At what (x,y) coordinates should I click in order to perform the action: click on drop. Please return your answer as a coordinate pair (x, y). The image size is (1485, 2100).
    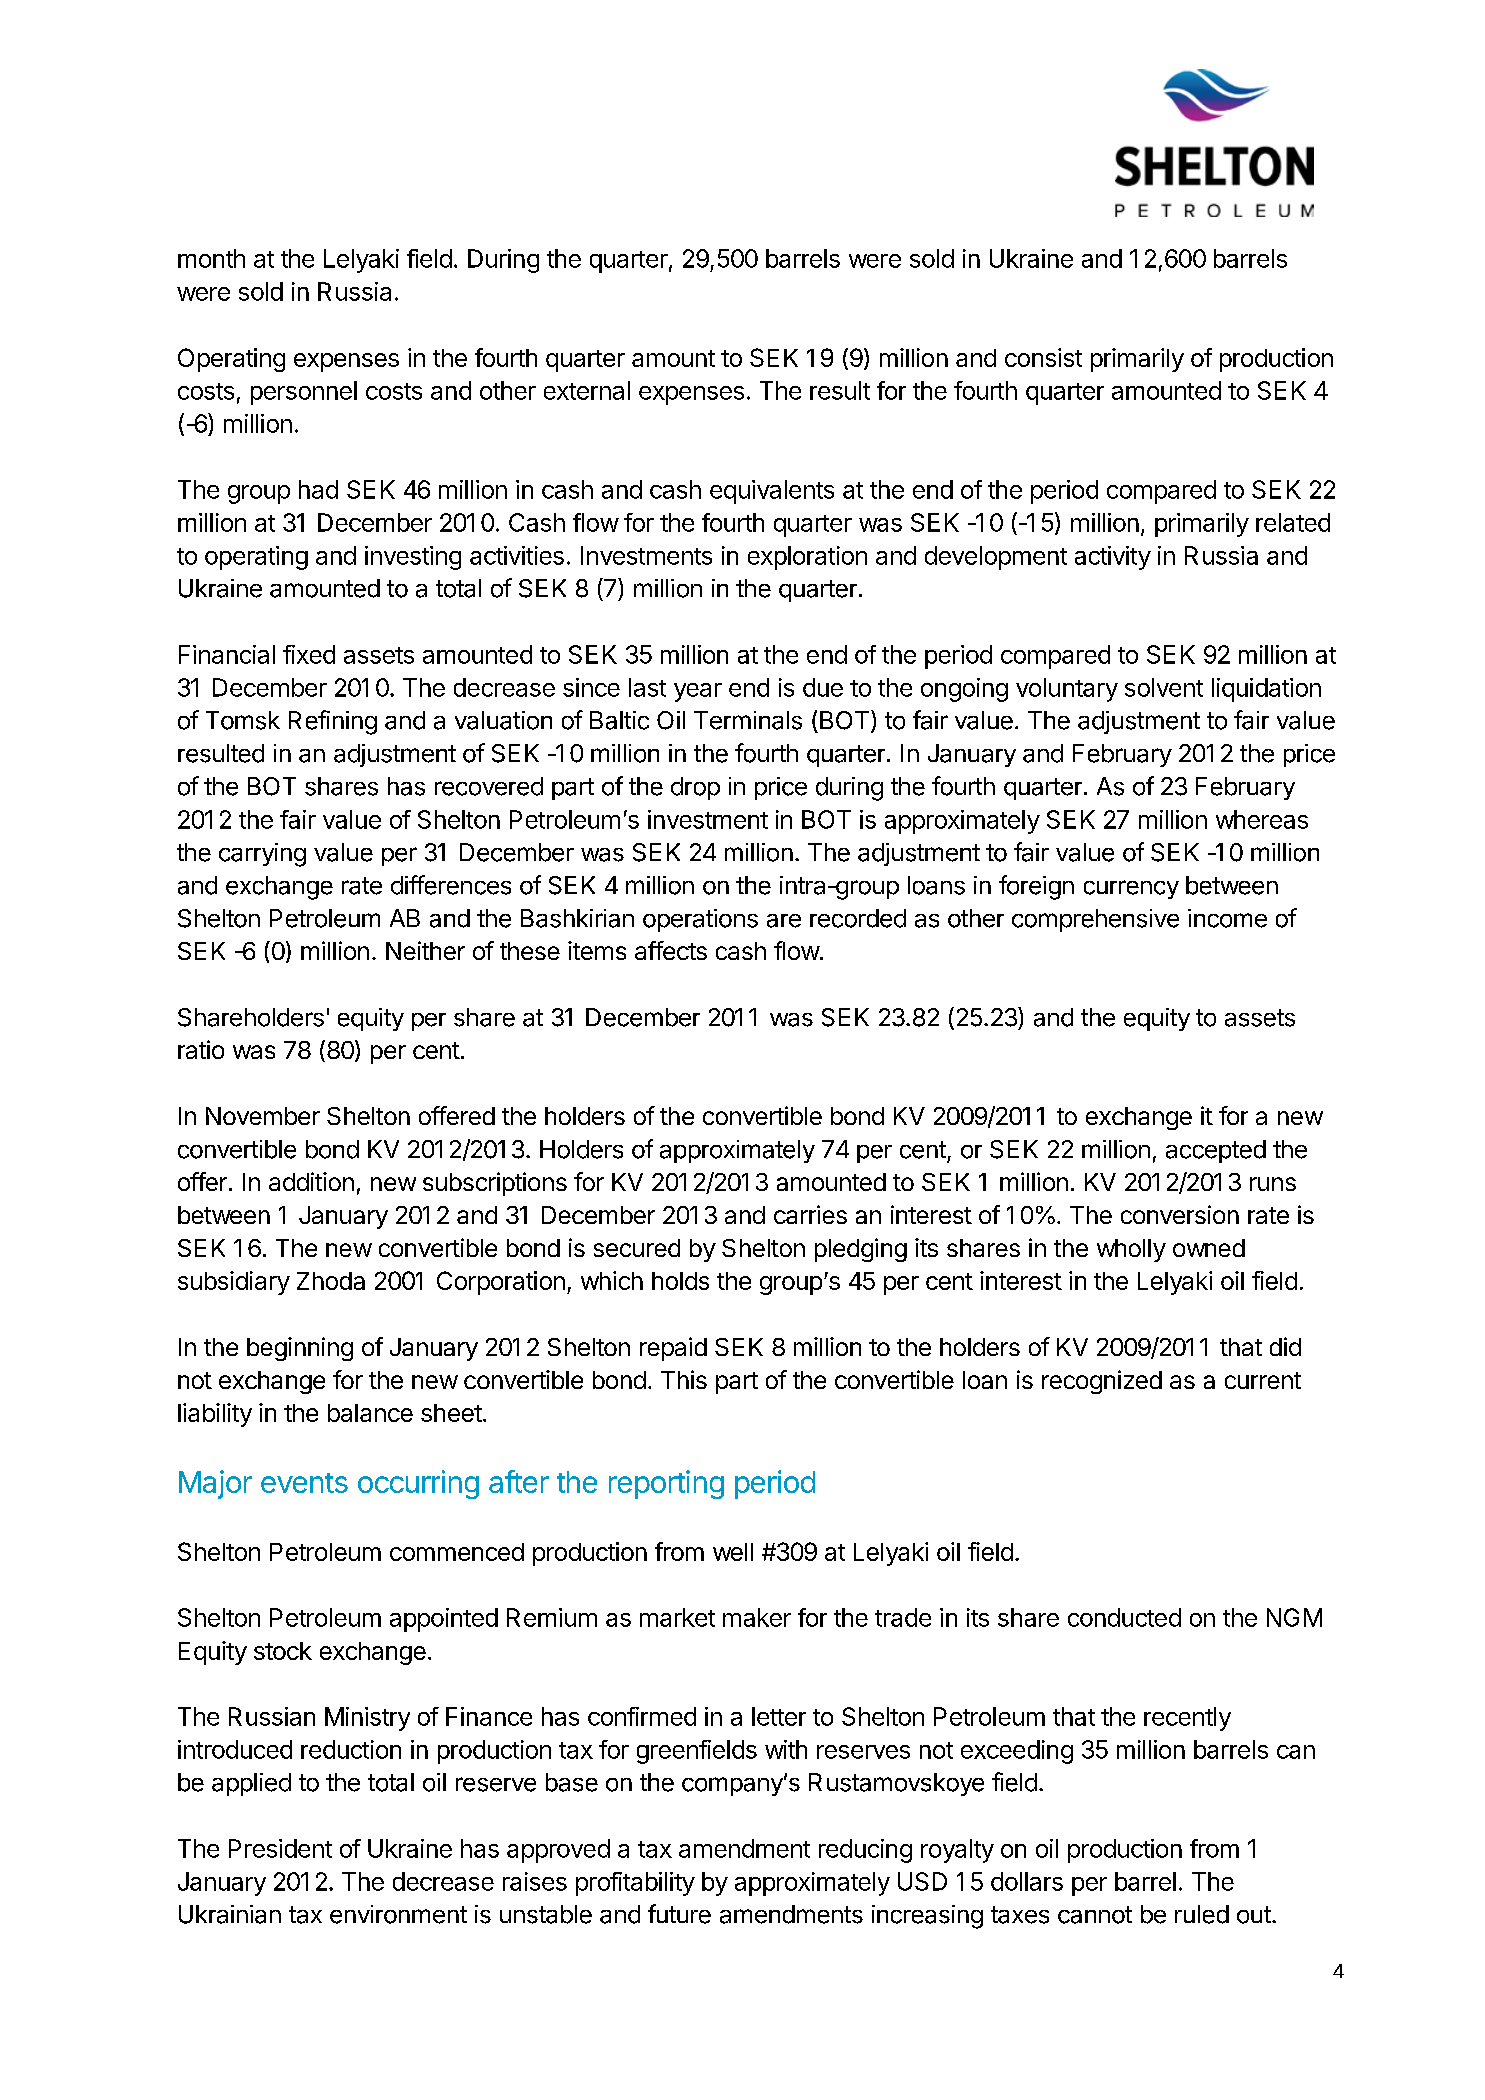
    Looking at the image, I should click on (695, 788).
